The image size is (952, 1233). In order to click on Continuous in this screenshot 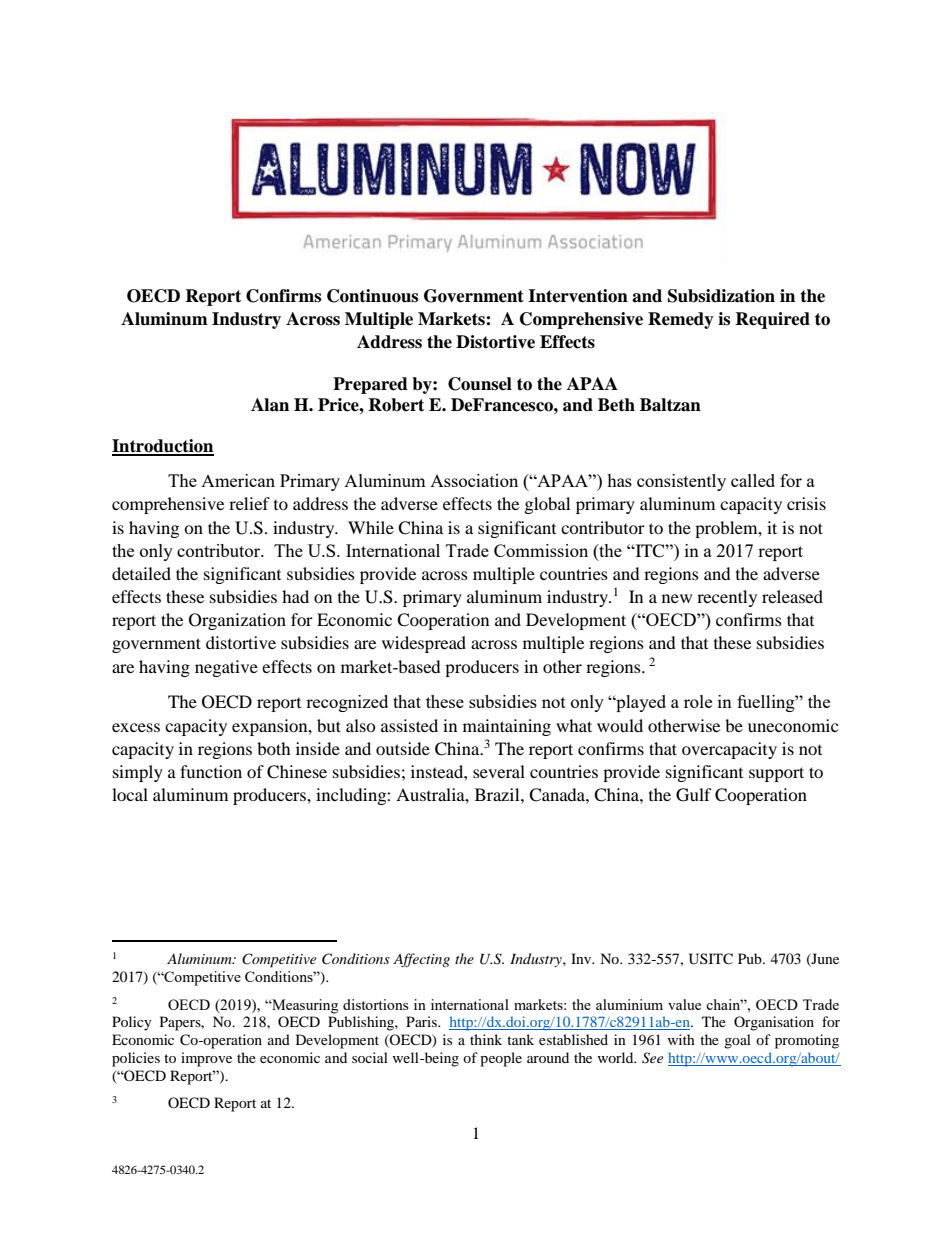, I will do `click(372, 296)`.
